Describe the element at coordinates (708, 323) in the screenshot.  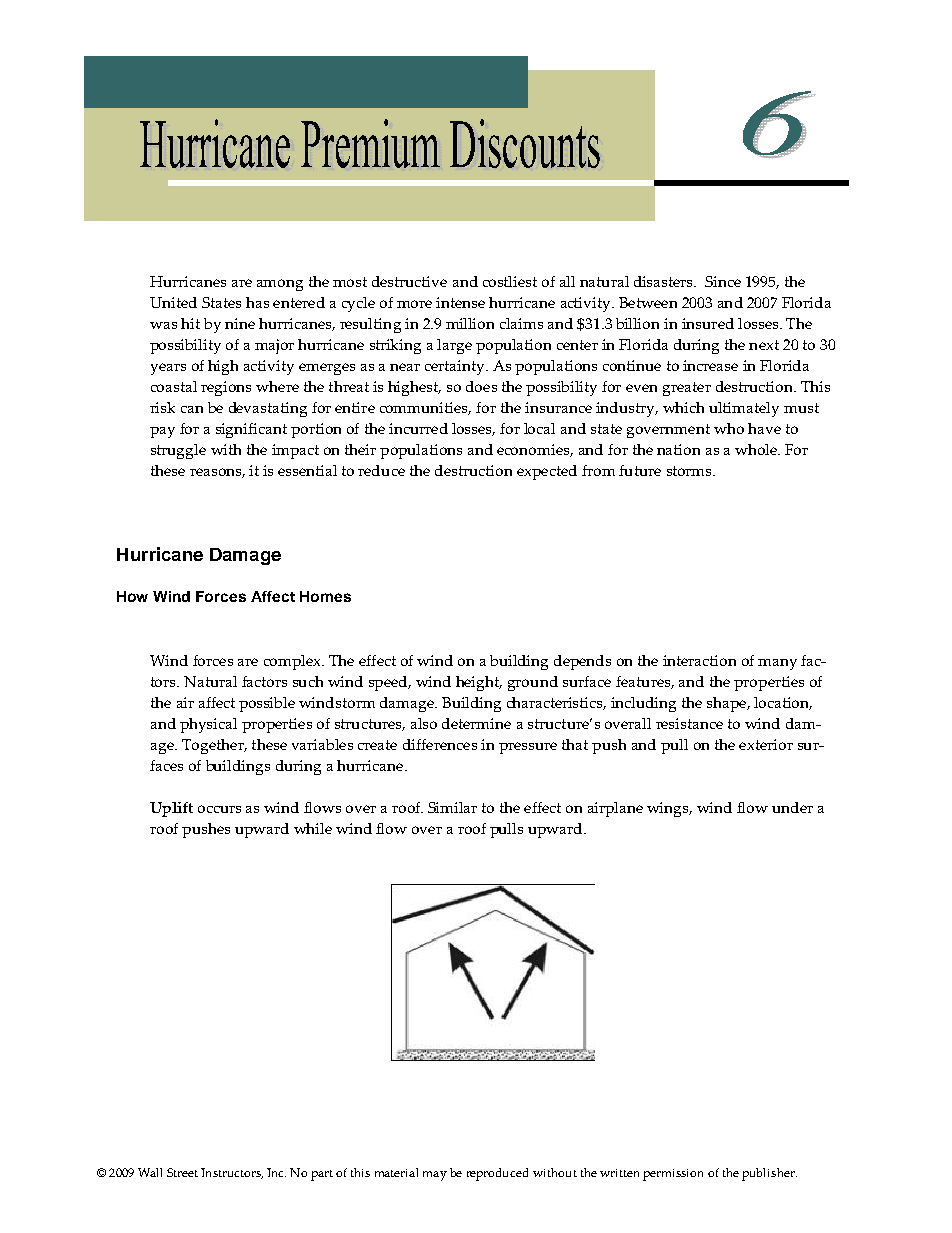
I see `insured` at that location.
